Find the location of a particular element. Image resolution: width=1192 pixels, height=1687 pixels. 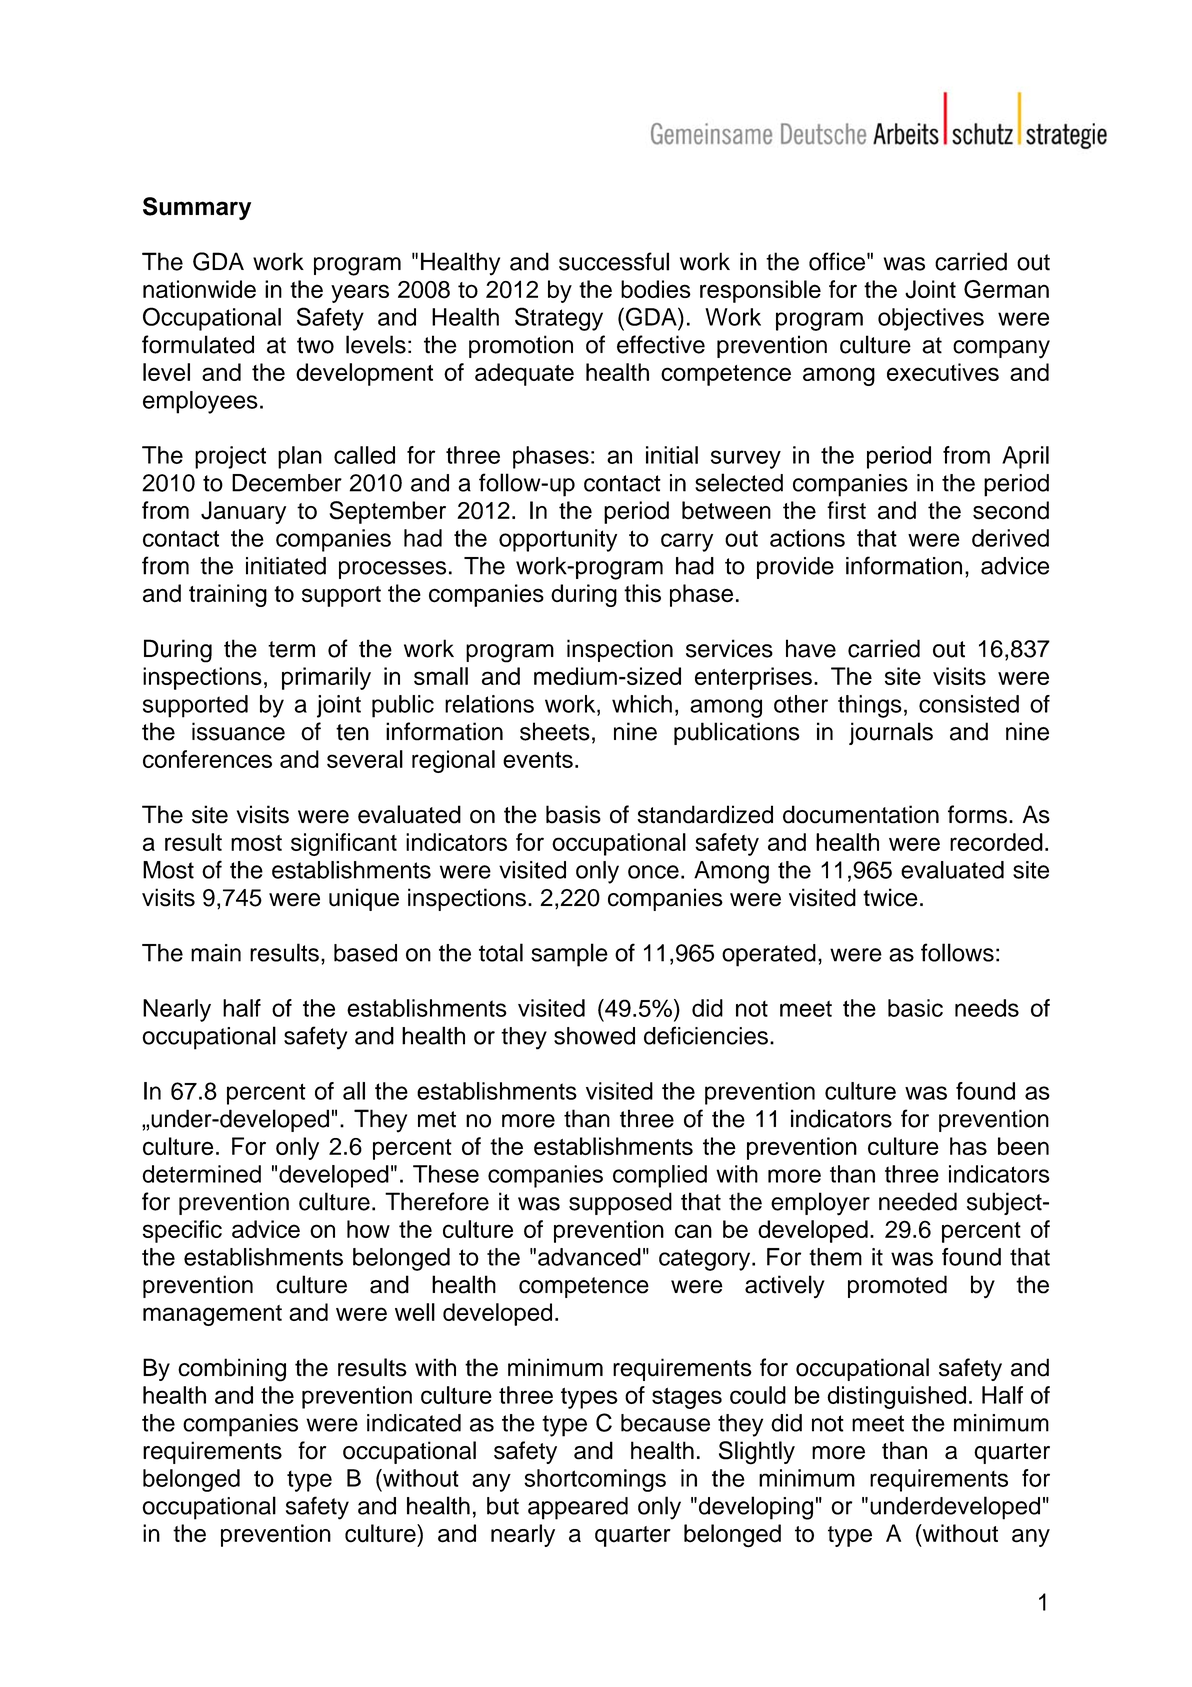

initial is located at coordinates (672, 455).
